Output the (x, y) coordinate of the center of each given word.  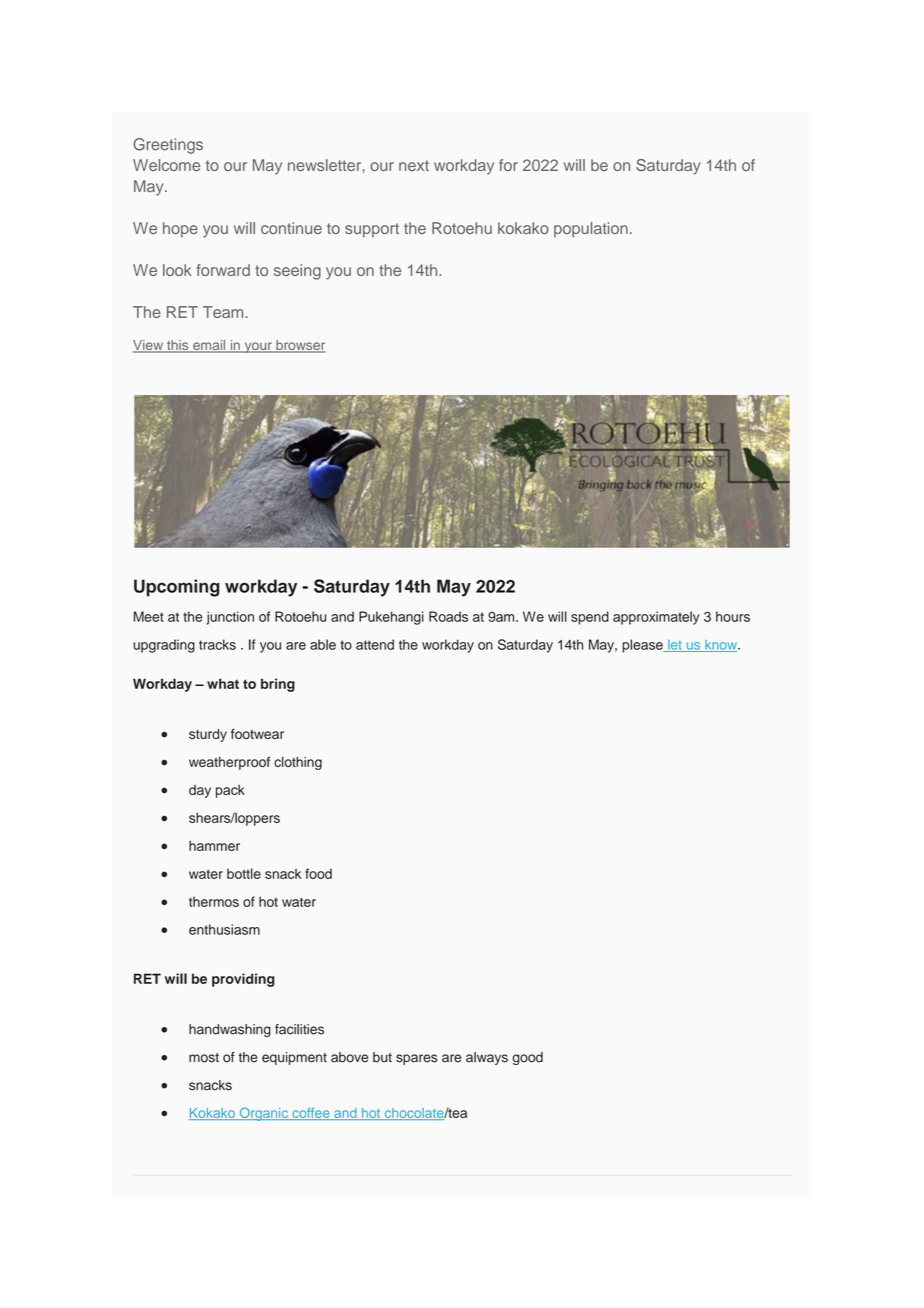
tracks (217, 644)
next (414, 165)
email (209, 346)
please (643, 646)
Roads (448, 616)
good (527, 1058)
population (591, 230)
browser (299, 346)
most (204, 1058)
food (318, 873)
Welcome (166, 165)
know (721, 646)
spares (416, 1059)
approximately (656, 618)
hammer (214, 845)
